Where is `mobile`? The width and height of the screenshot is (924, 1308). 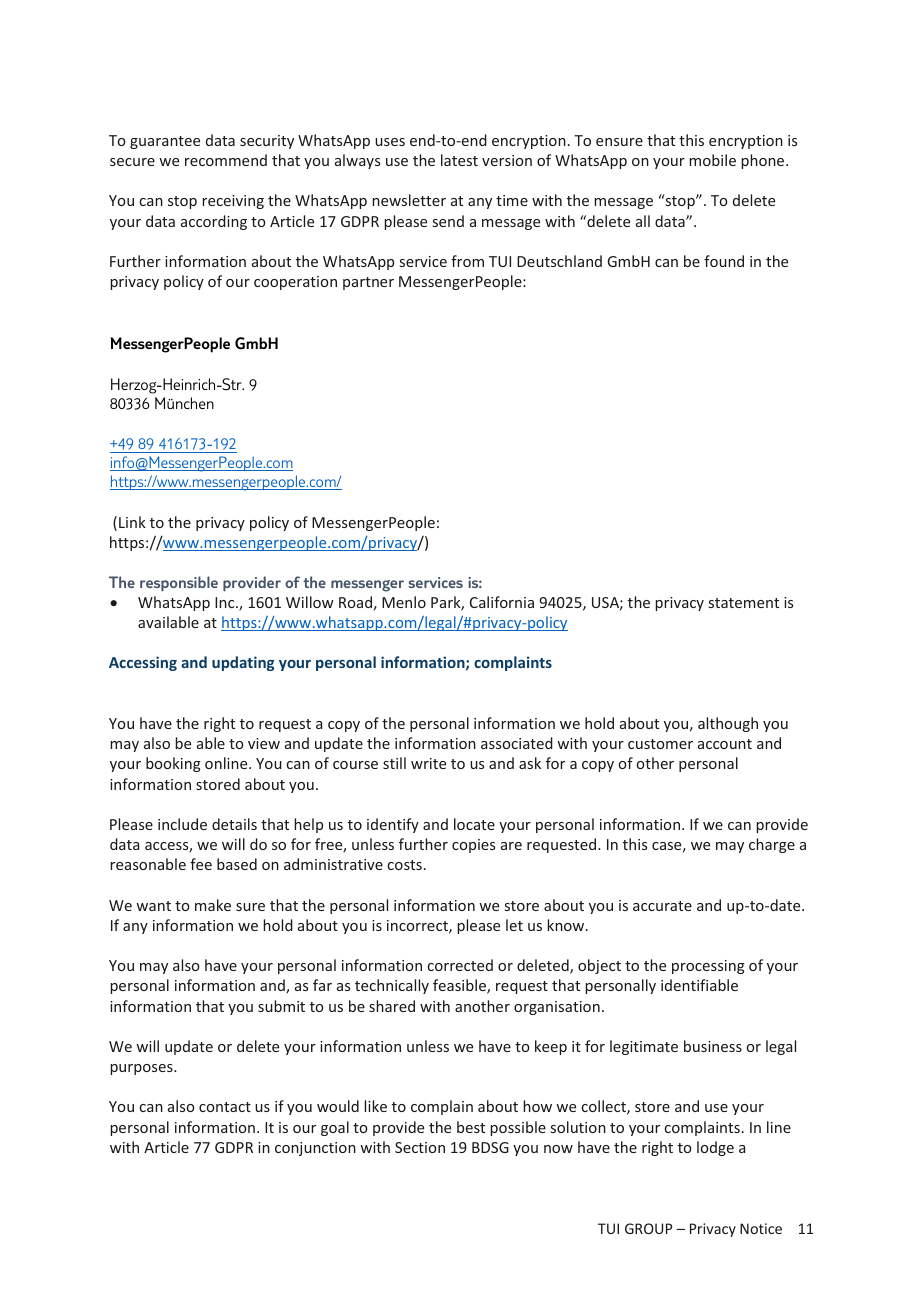 mobile is located at coordinates (712, 160).
